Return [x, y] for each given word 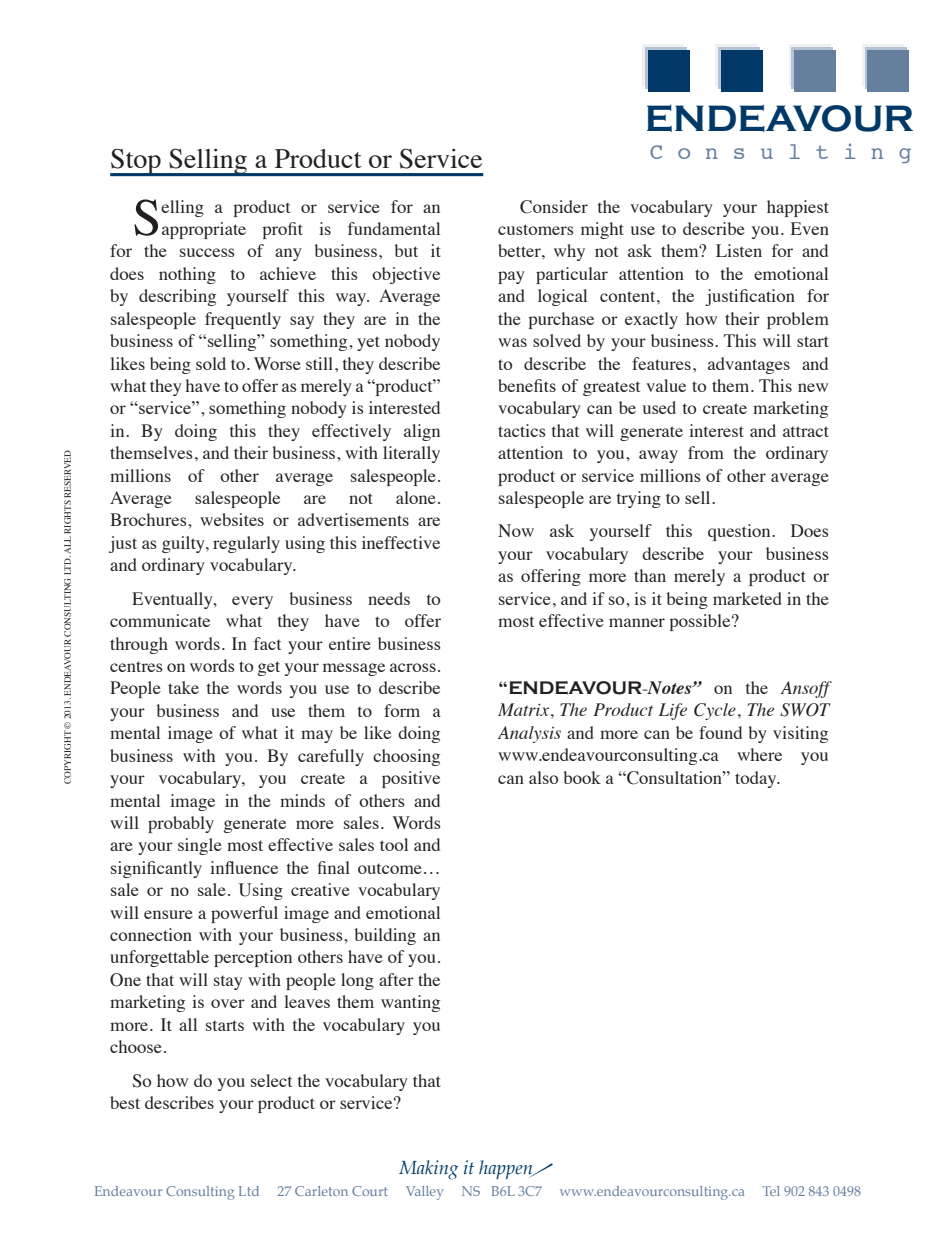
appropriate [204, 230]
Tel [771, 1191]
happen [507, 1169]
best [125, 1102]
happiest [798, 208]
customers [536, 229]
